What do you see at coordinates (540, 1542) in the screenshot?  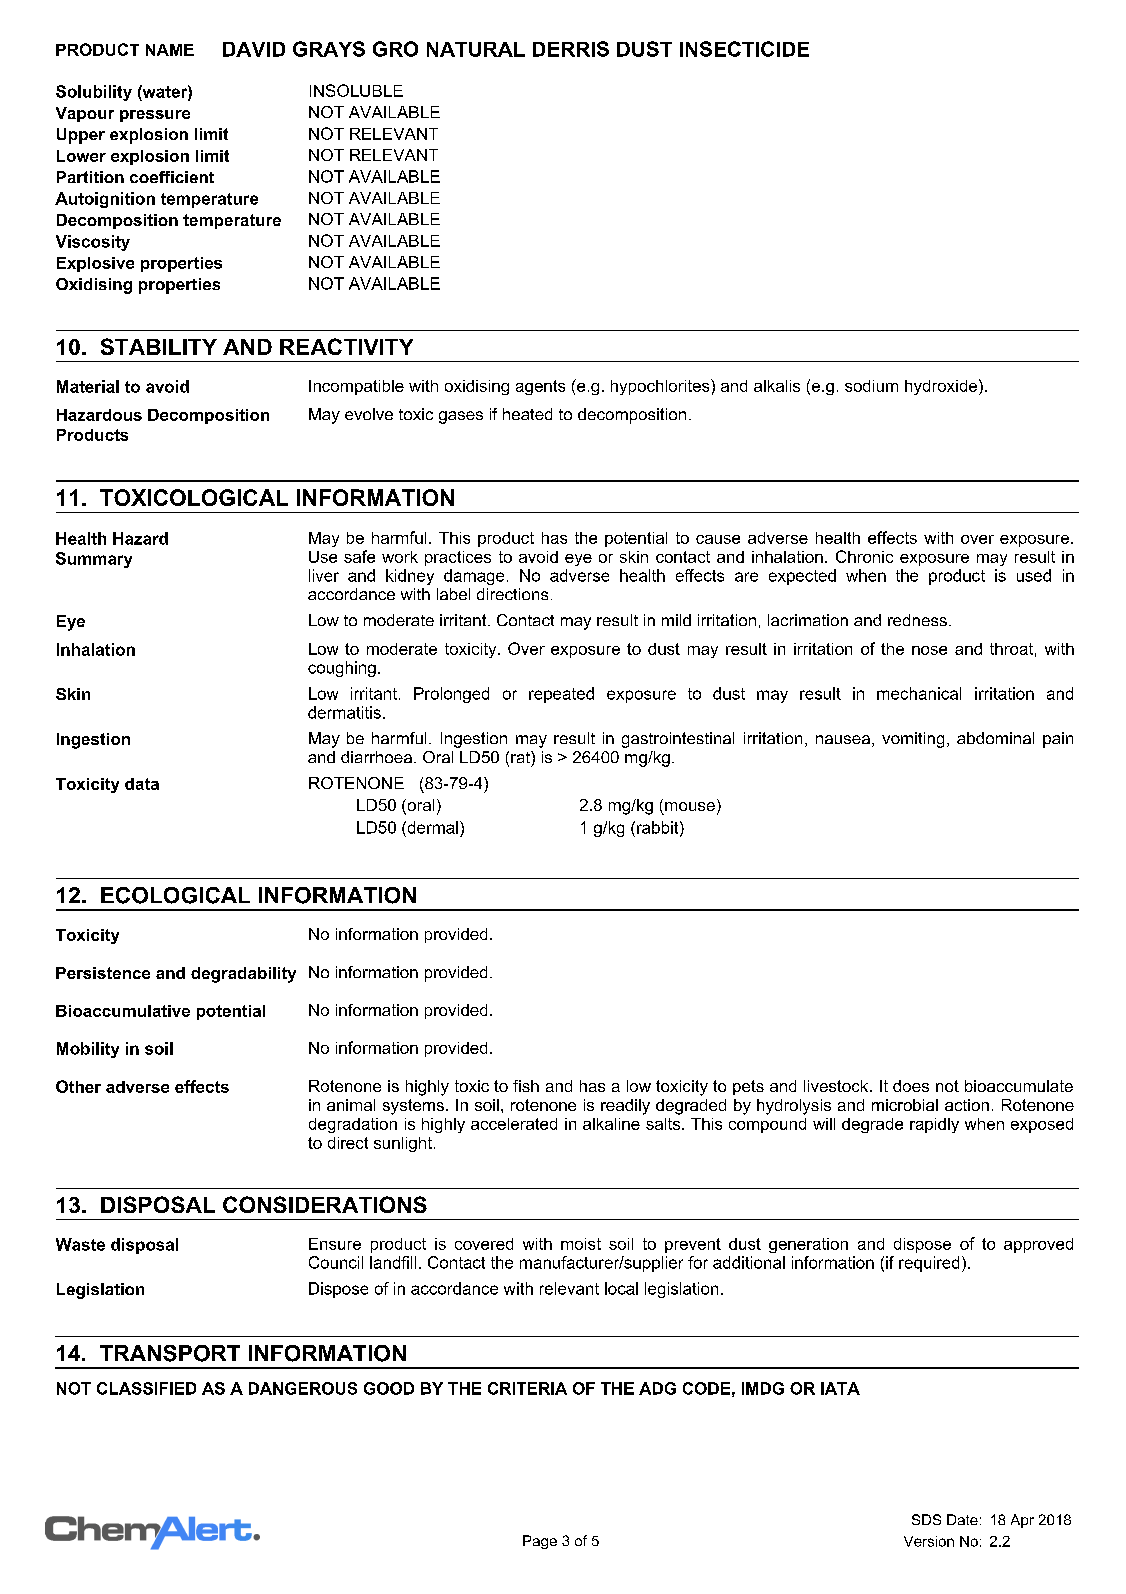 I see `Page` at bounding box center [540, 1542].
